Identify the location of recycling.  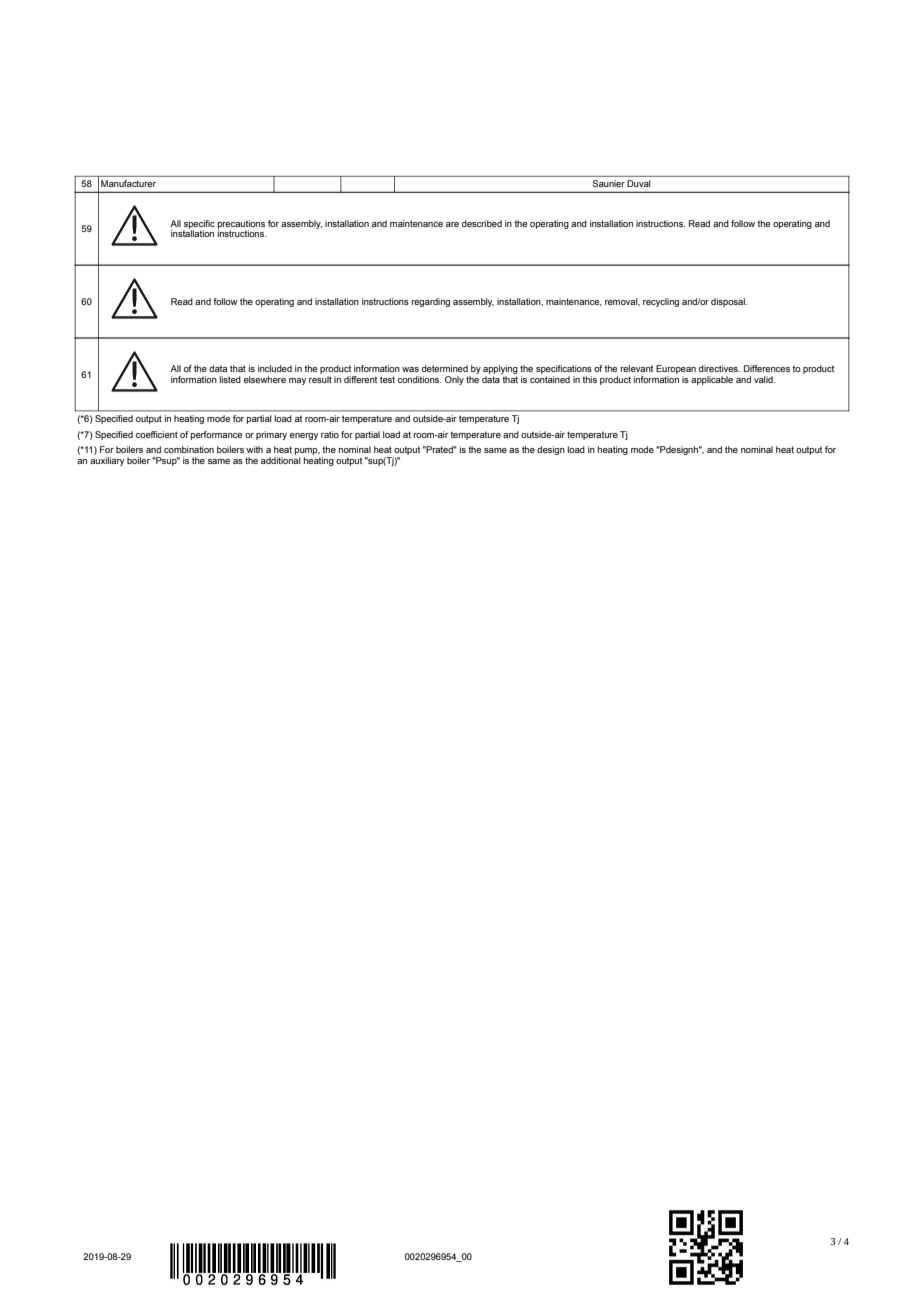
(661, 302).
